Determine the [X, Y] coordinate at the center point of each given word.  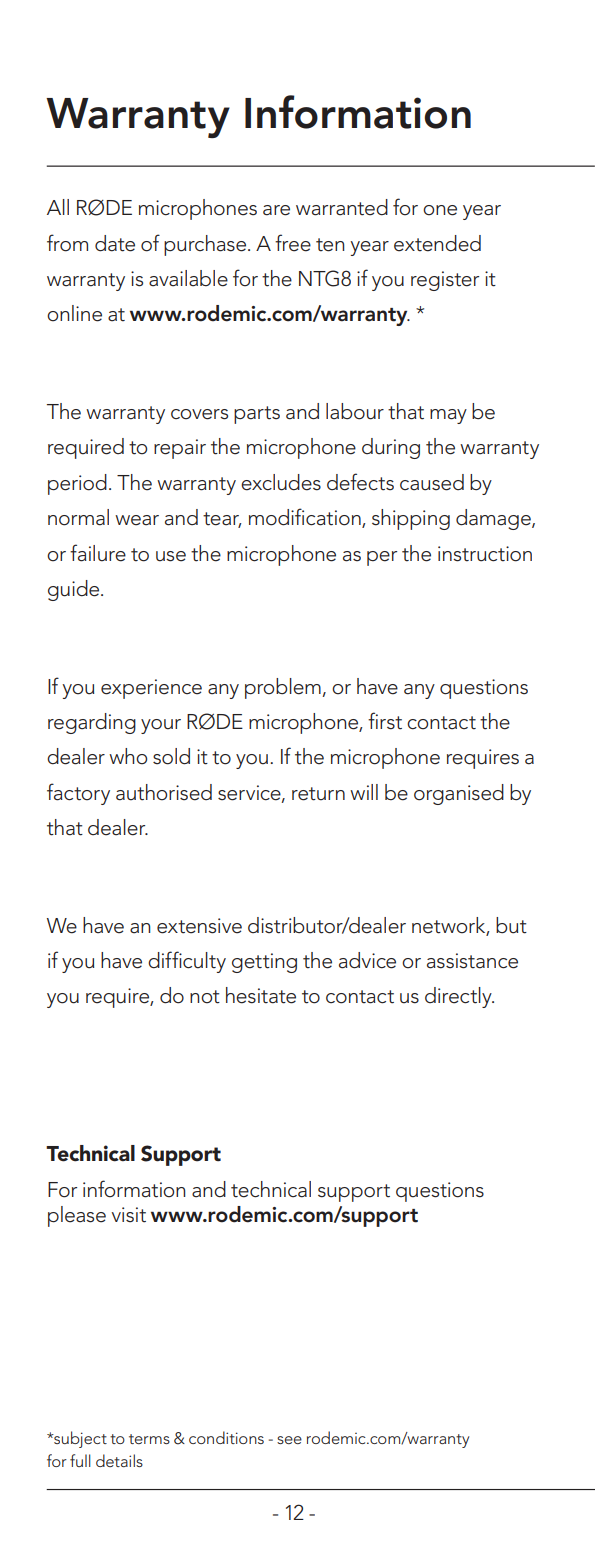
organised [459, 794]
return [318, 794]
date [115, 243]
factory [78, 794]
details [119, 1460]
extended [437, 243]
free [293, 243]
